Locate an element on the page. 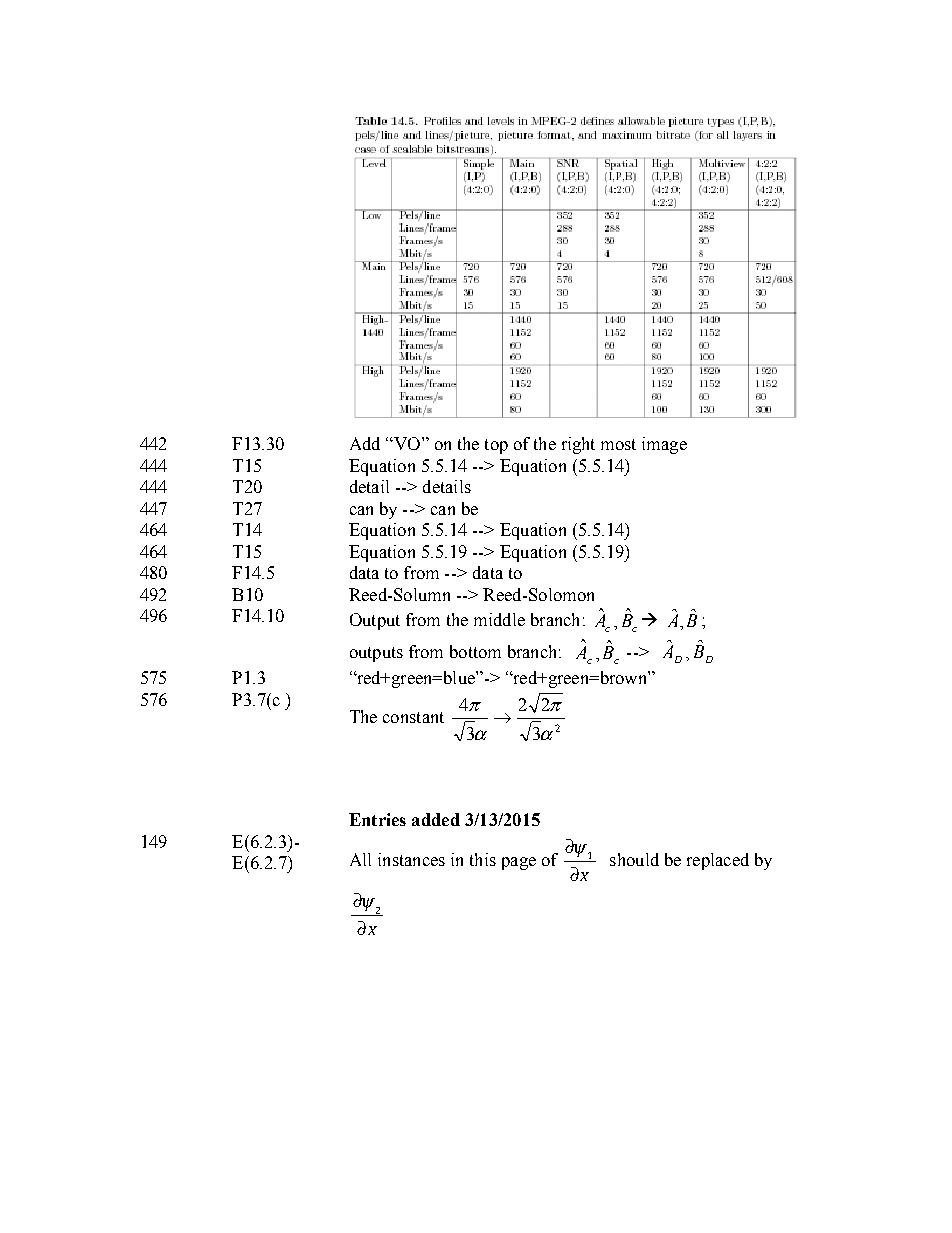 This document has width=952, height=1233. middle is located at coordinates (499, 619).
